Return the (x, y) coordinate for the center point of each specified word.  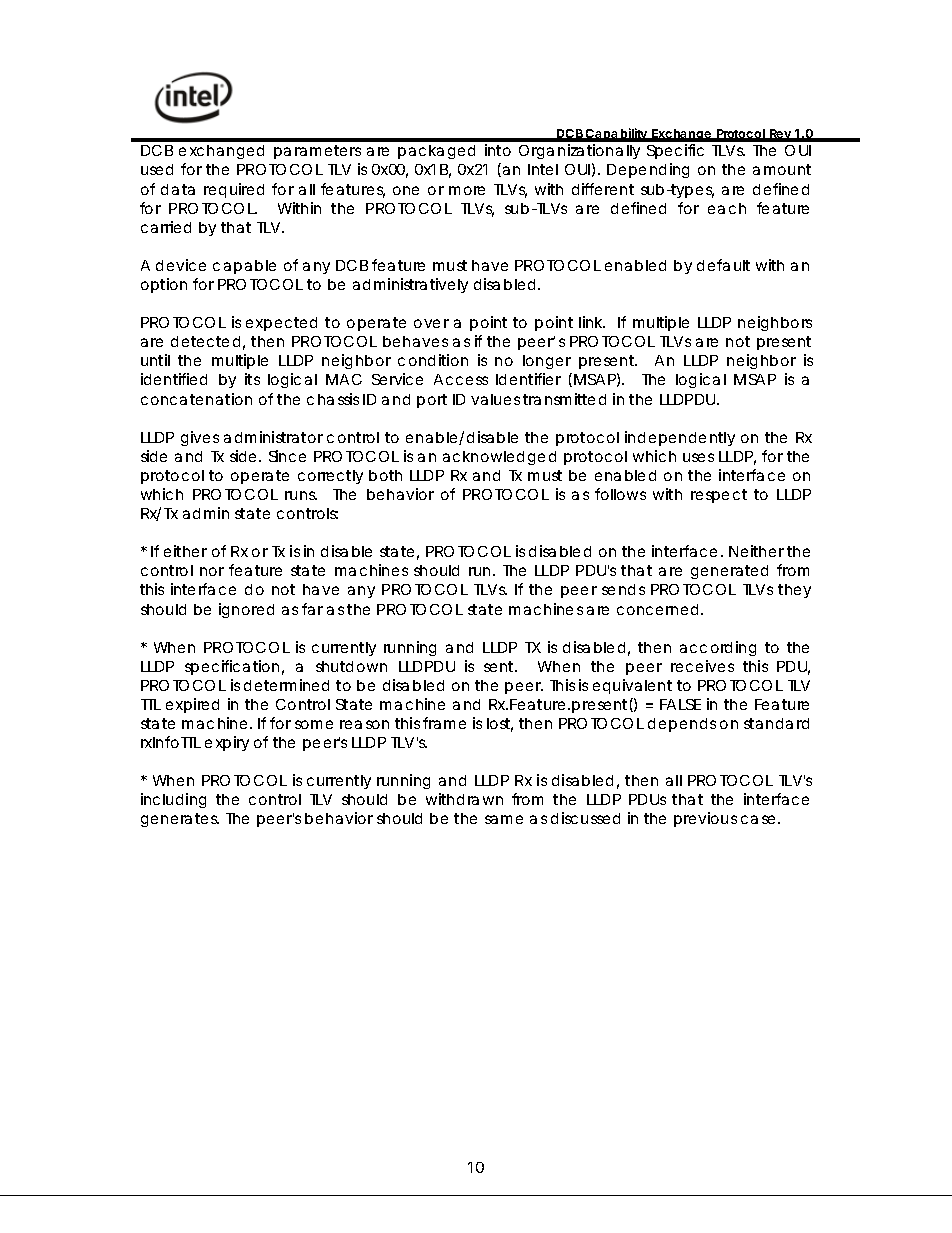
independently (680, 438)
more (467, 190)
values (495, 399)
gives (200, 438)
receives (702, 666)
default (723, 265)
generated (729, 572)
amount (782, 169)
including (173, 800)
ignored (246, 610)
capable (244, 267)
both (385, 475)
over (431, 323)
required (234, 190)
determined (286, 685)
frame (444, 723)
